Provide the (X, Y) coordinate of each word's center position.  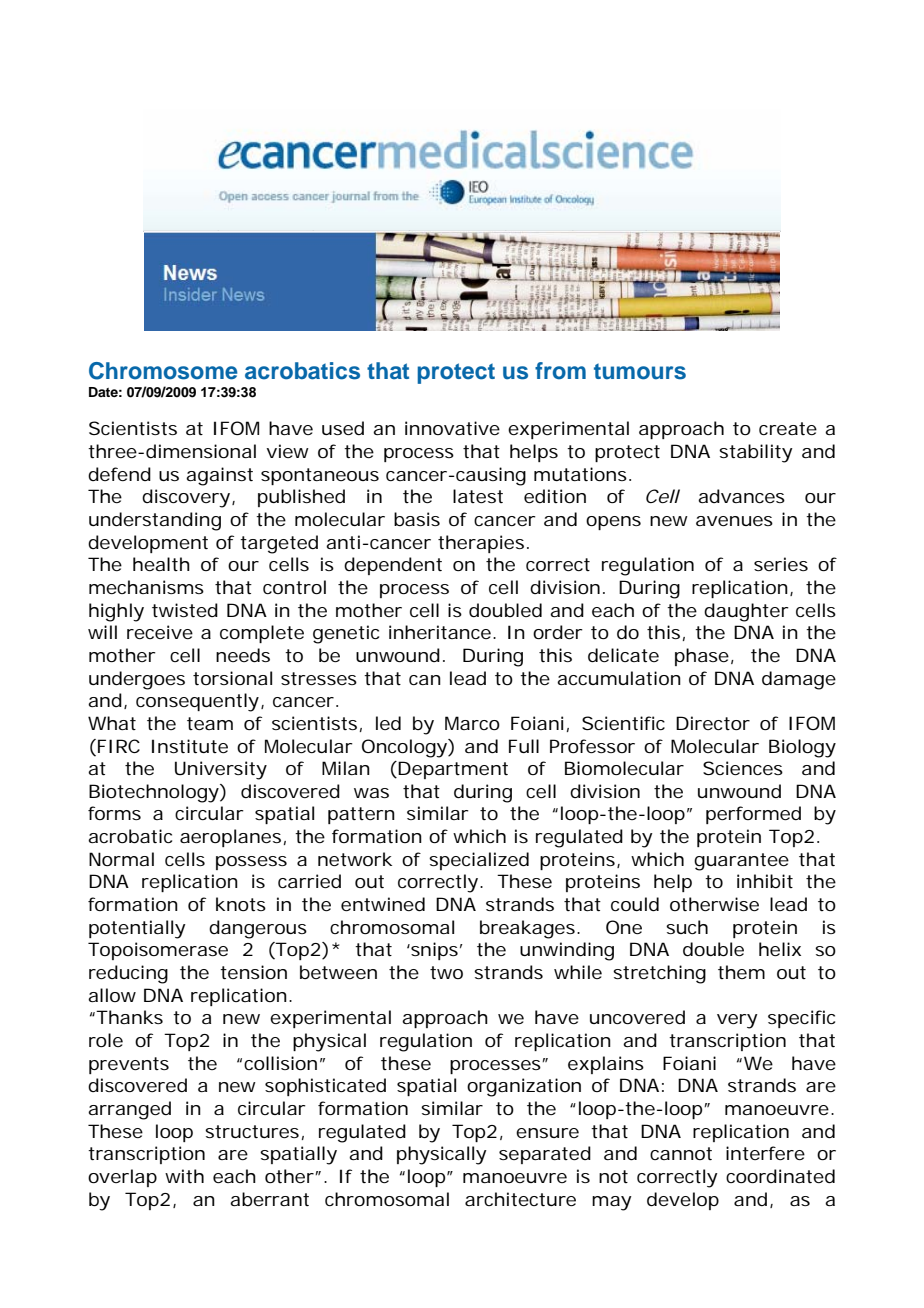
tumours (640, 372)
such (687, 927)
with (184, 1176)
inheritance (440, 632)
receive (160, 632)
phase (702, 657)
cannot (681, 1153)
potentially (137, 929)
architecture (520, 1199)
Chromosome (163, 371)
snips (433, 951)
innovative (452, 428)
